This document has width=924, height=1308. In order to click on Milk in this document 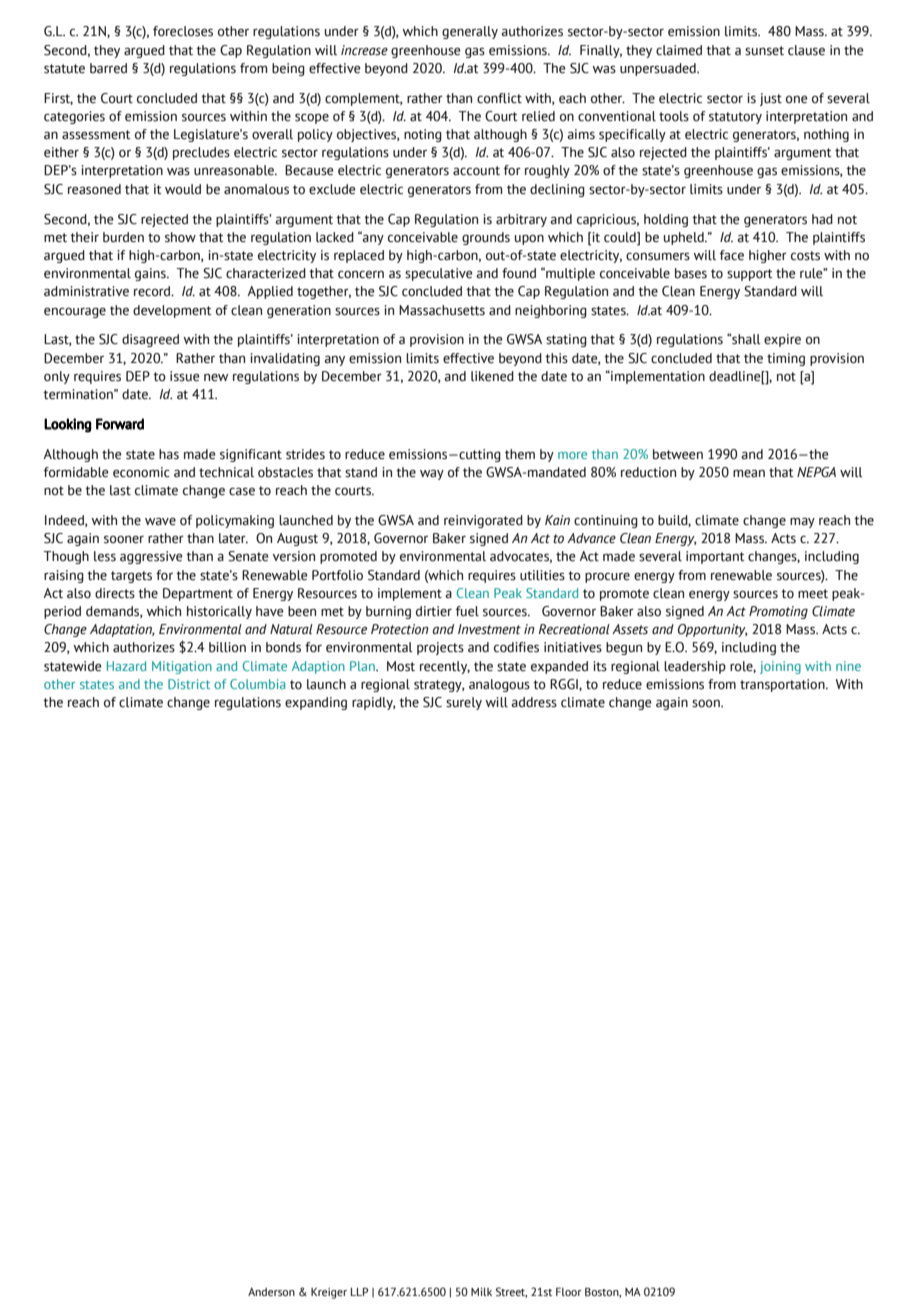, I will do `click(481, 1292)`.
